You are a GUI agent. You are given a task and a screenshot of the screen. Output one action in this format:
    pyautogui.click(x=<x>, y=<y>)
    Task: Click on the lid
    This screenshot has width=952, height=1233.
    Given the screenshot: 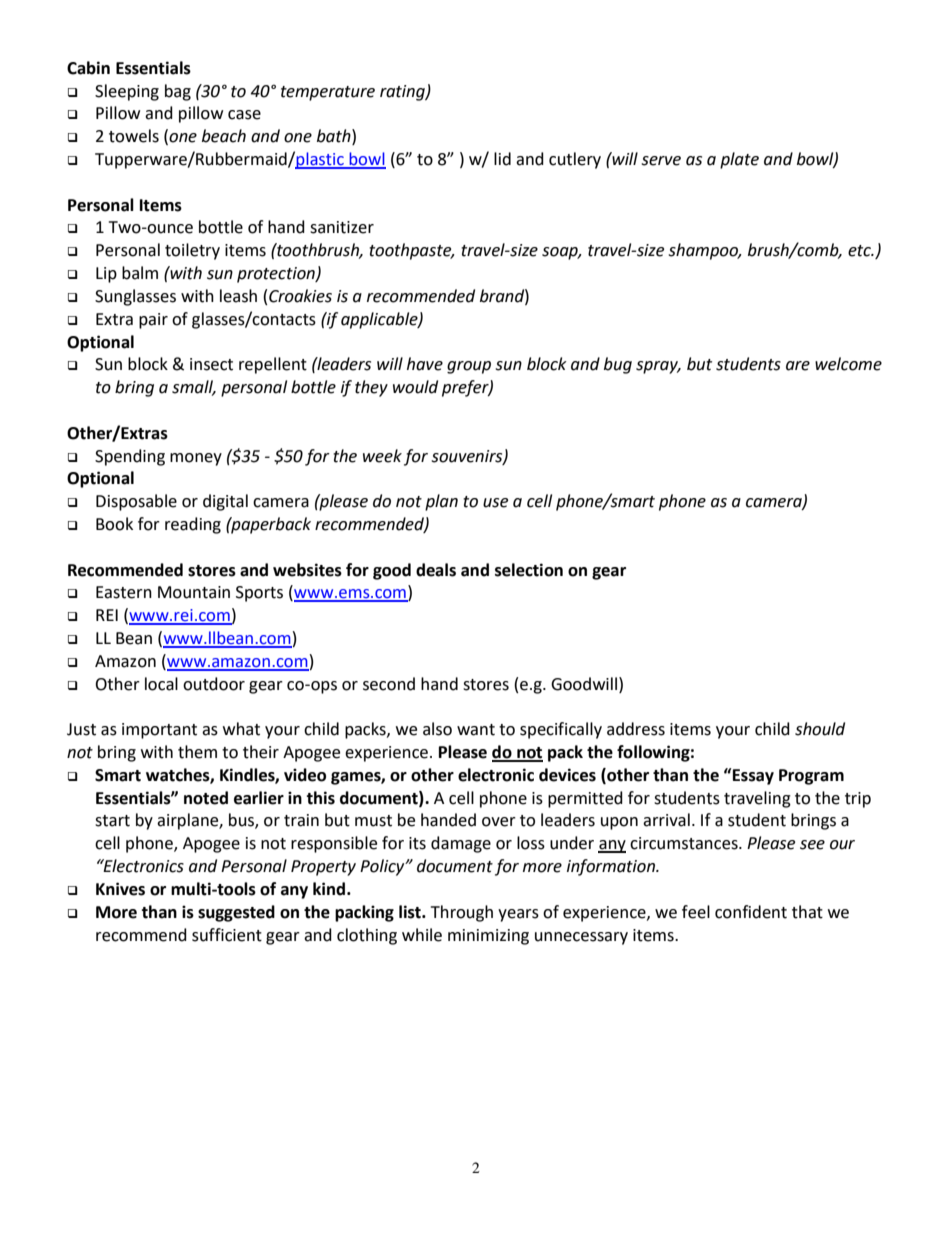 What is the action you would take?
    pyautogui.click(x=502, y=159)
